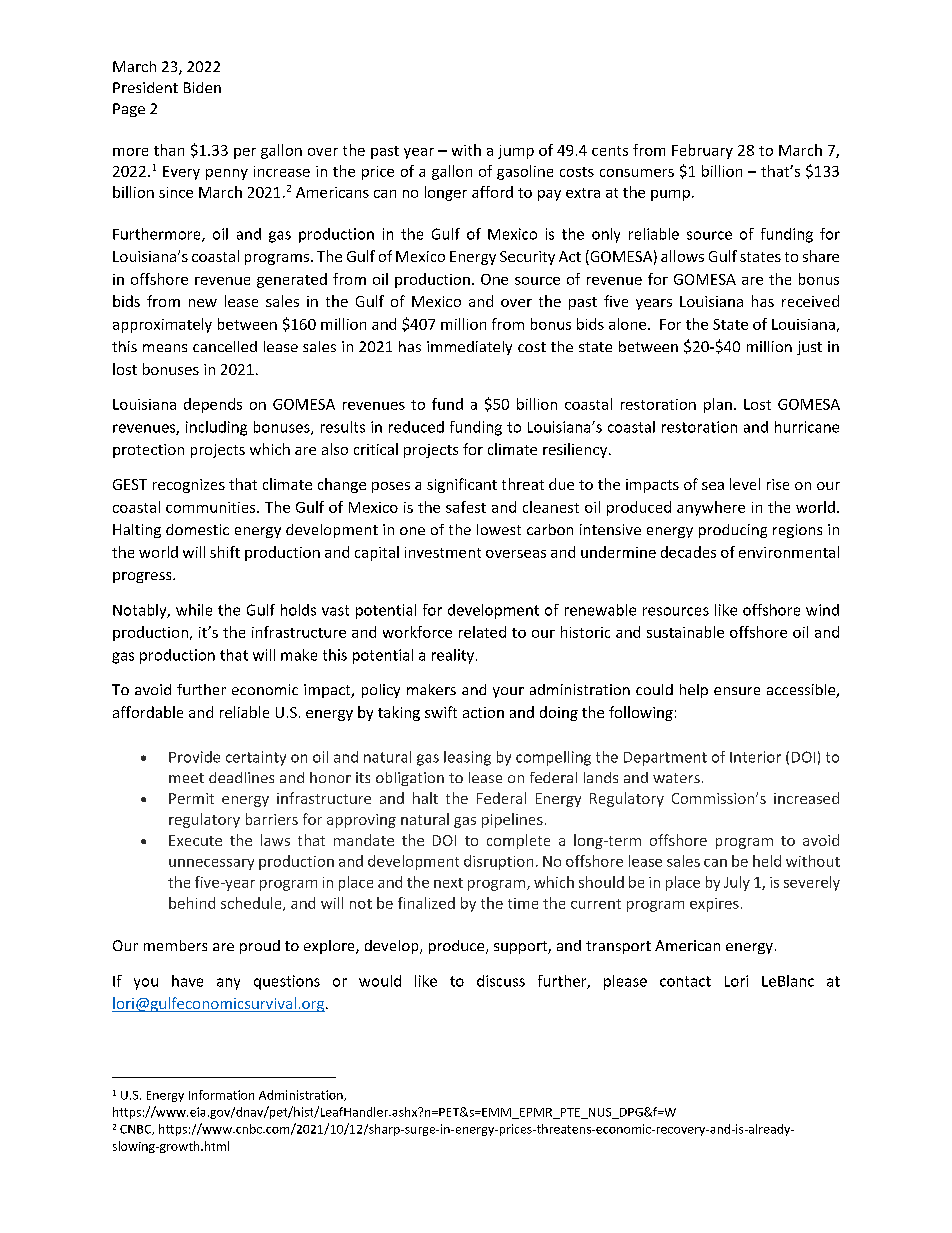 The width and height of the image is (952, 1233). I want to click on contact, so click(685, 981).
